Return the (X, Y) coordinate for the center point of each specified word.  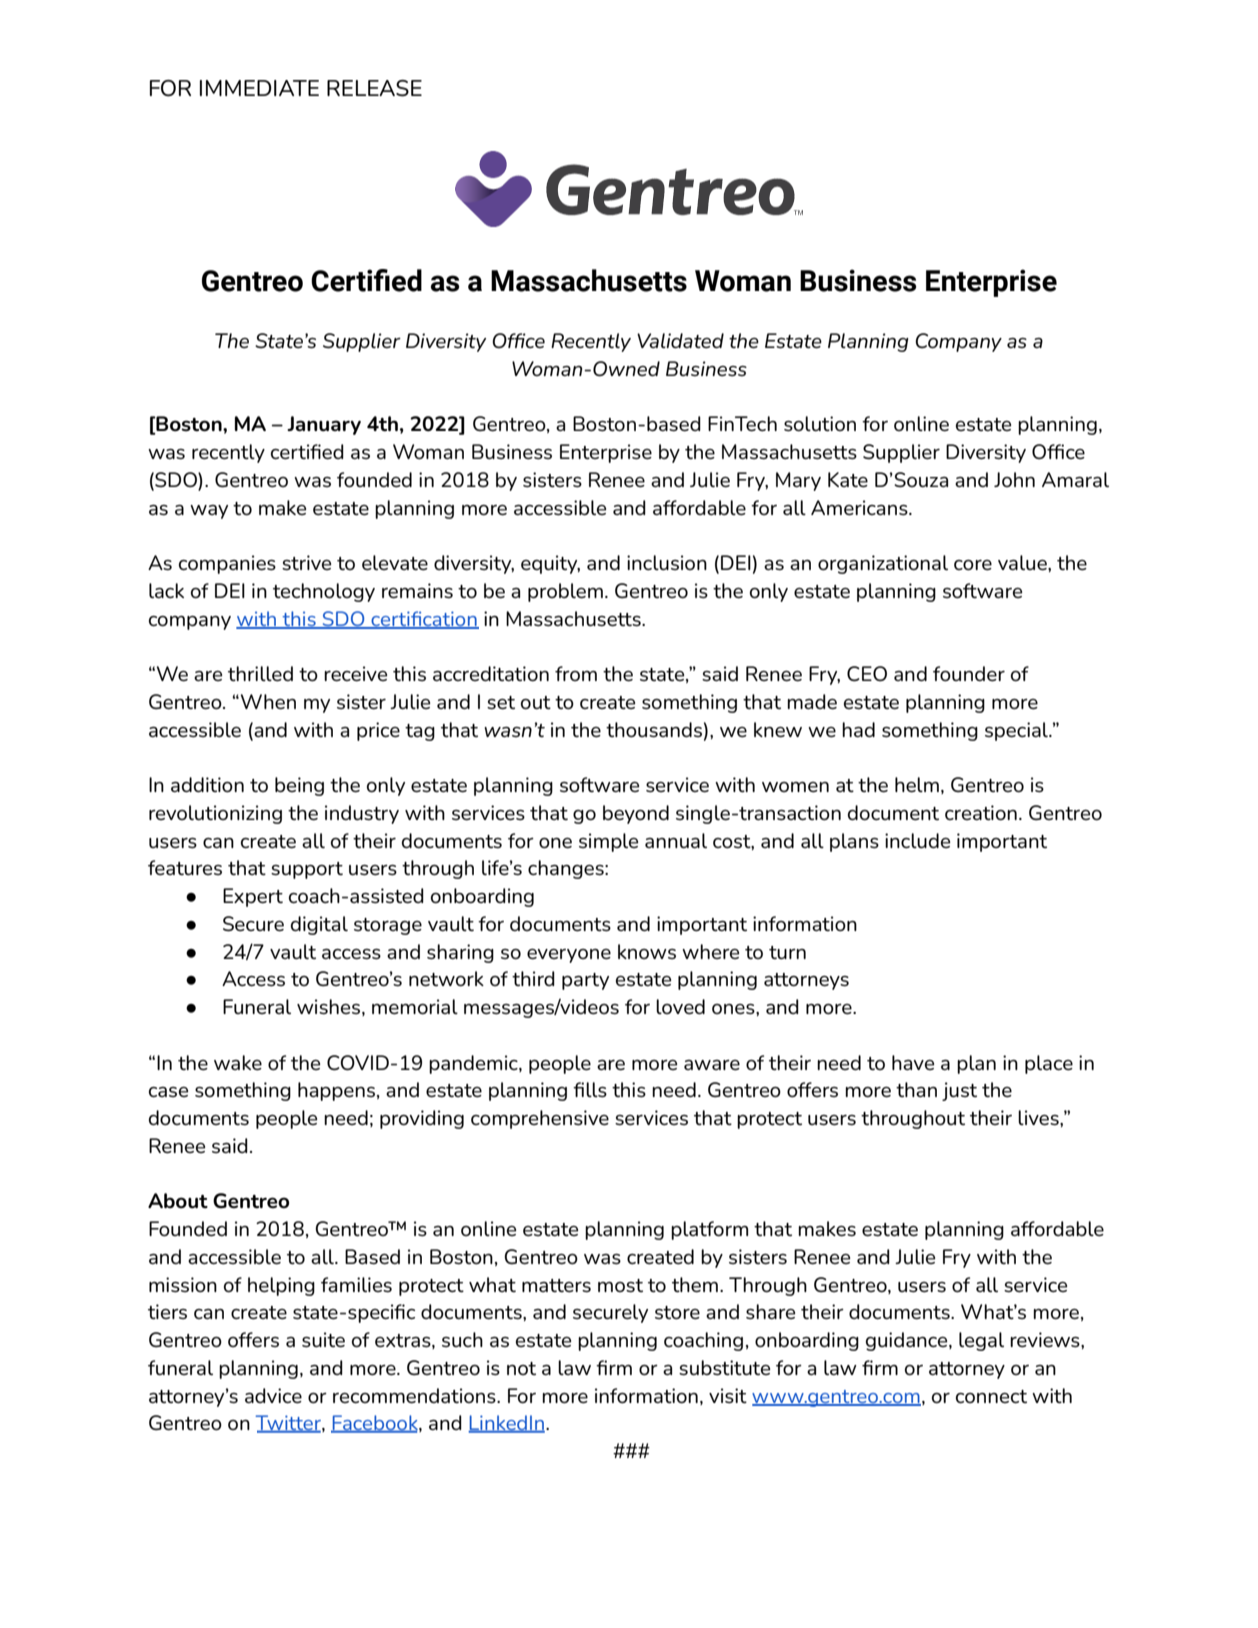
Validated (680, 341)
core (973, 565)
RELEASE (374, 88)
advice (273, 1395)
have (913, 1062)
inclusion (667, 562)
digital (319, 925)
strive (307, 562)
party (585, 981)
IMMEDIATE (259, 88)
